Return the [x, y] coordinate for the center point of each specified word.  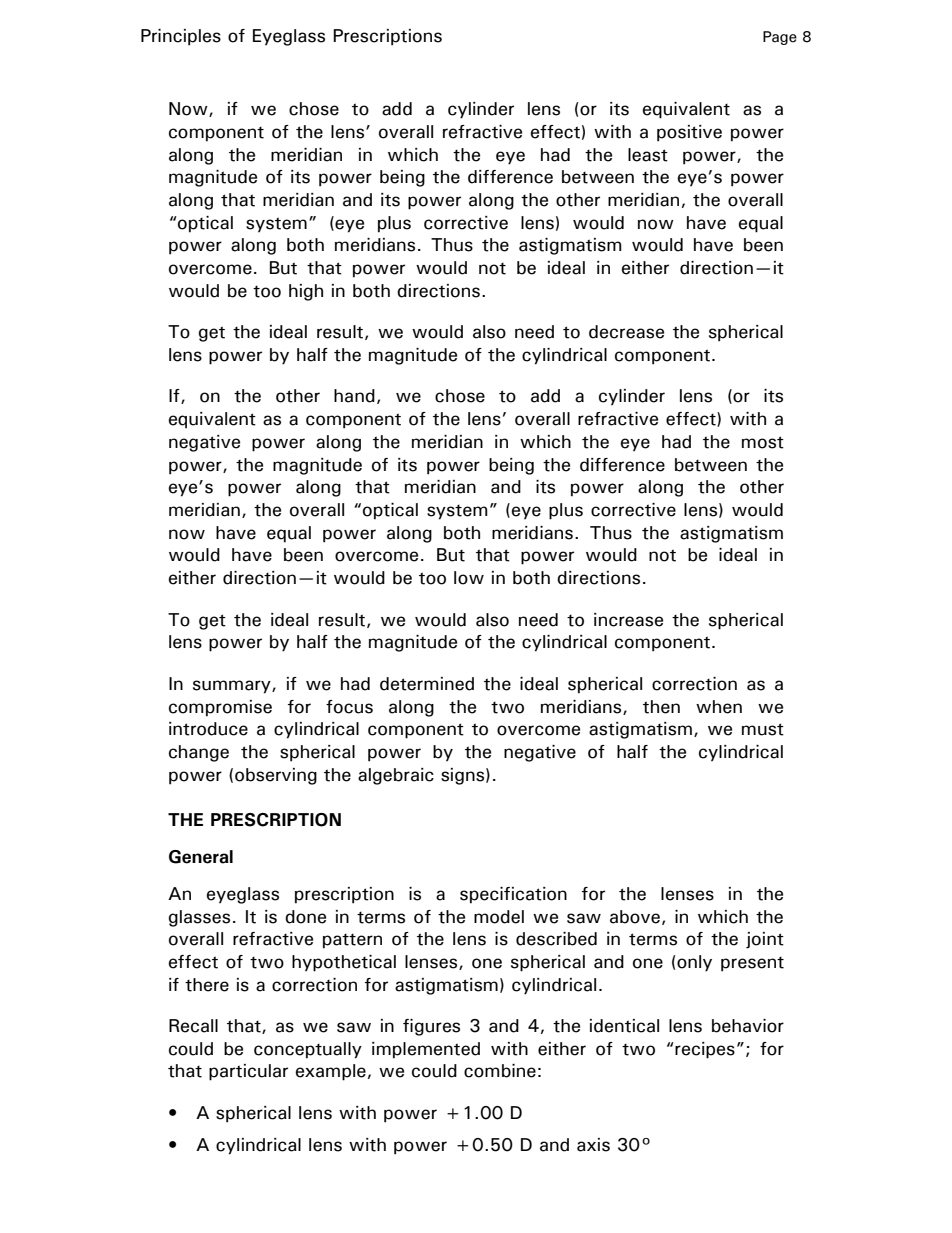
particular [248, 1072]
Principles [181, 37]
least [648, 155]
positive [689, 133]
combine [500, 1071]
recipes [704, 1050]
